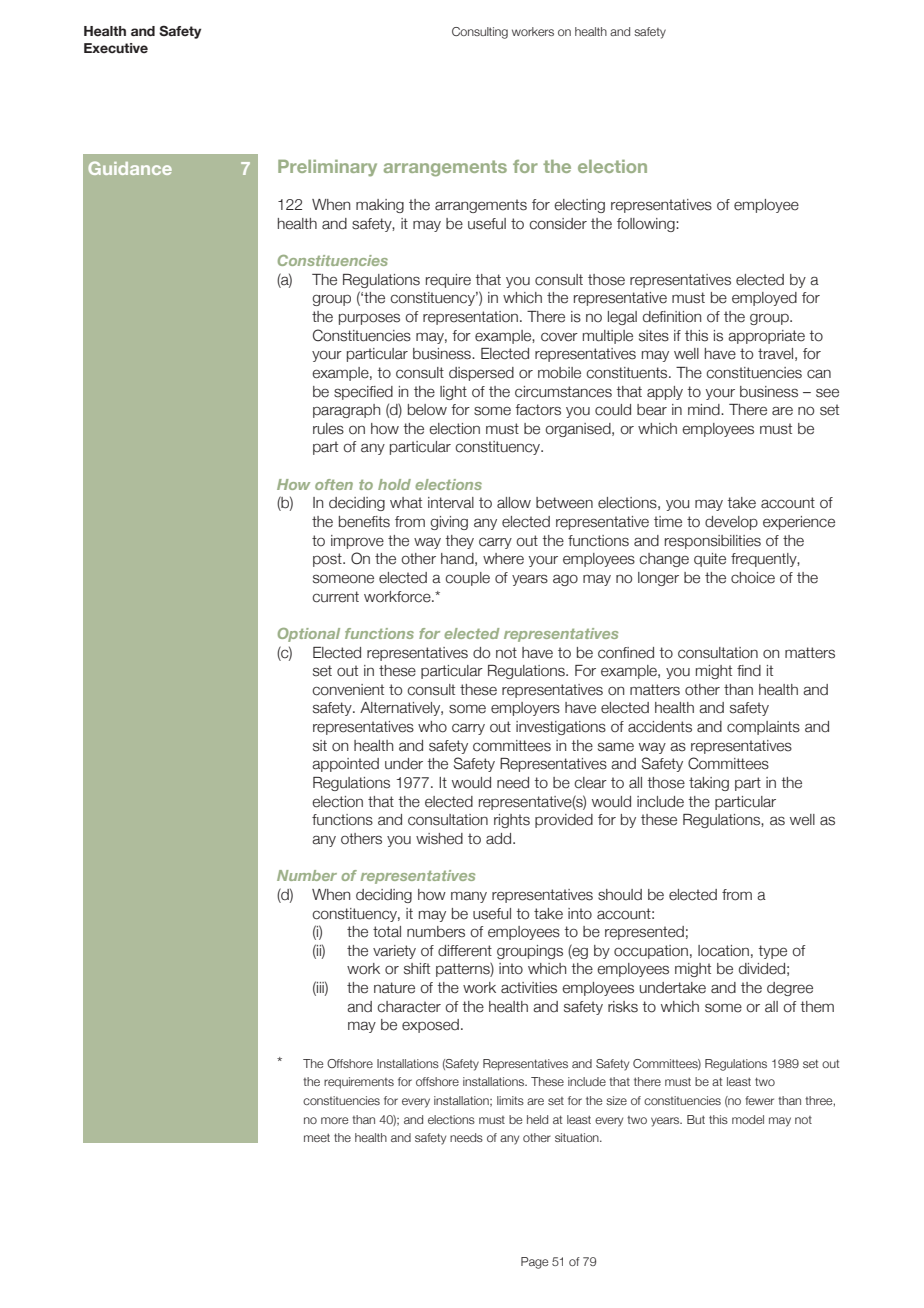 Image resolution: width=924 pixels, height=1308 pixels. What do you see at coordinates (309, 635) in the screenshot?
I see `Optional` at bounding box center [309, 635].
